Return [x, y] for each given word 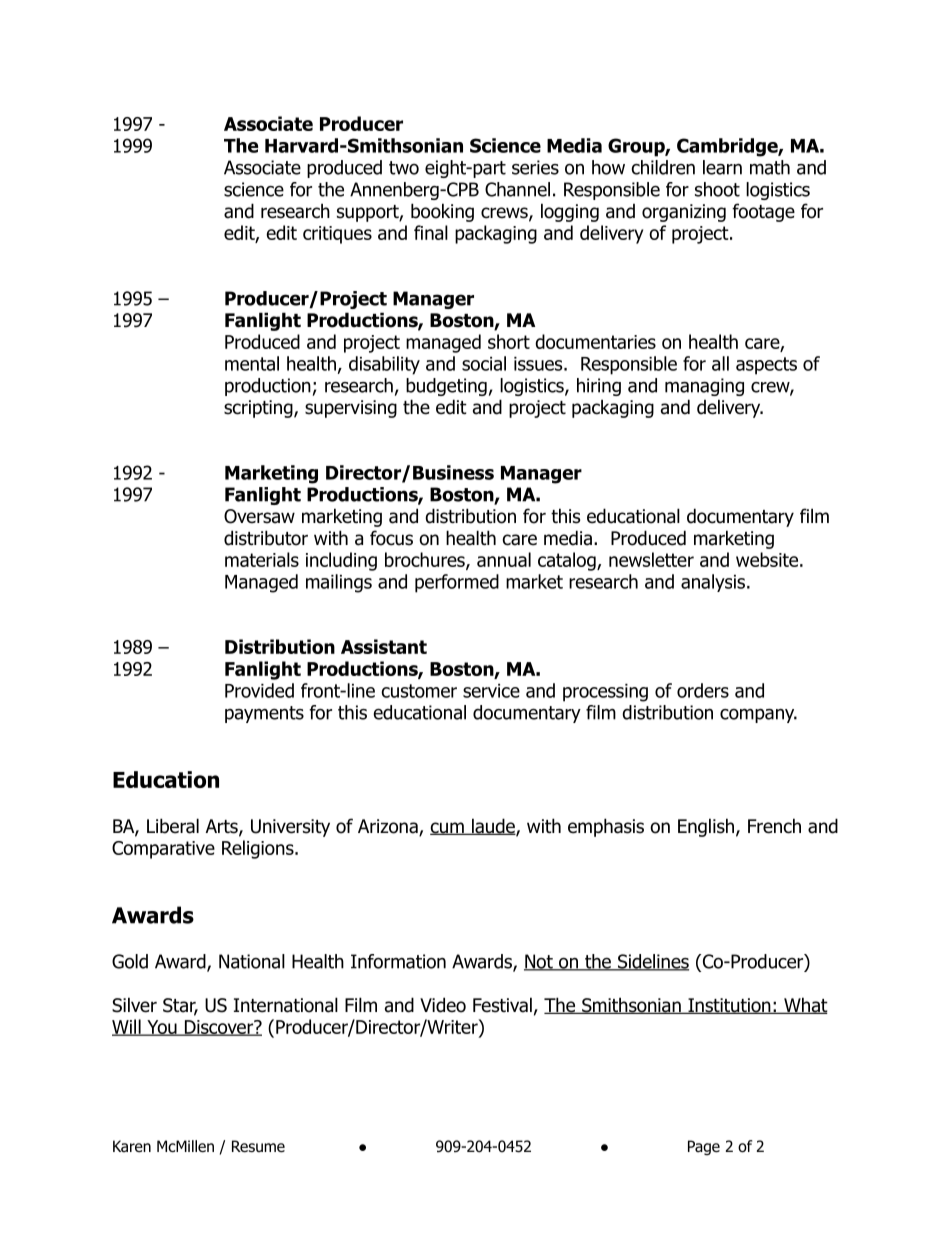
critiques [337, 235]
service [491, 691]
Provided [259, 690]
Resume [258, 1146]
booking [442, 212]
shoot [717, 189]
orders [703, 690]
